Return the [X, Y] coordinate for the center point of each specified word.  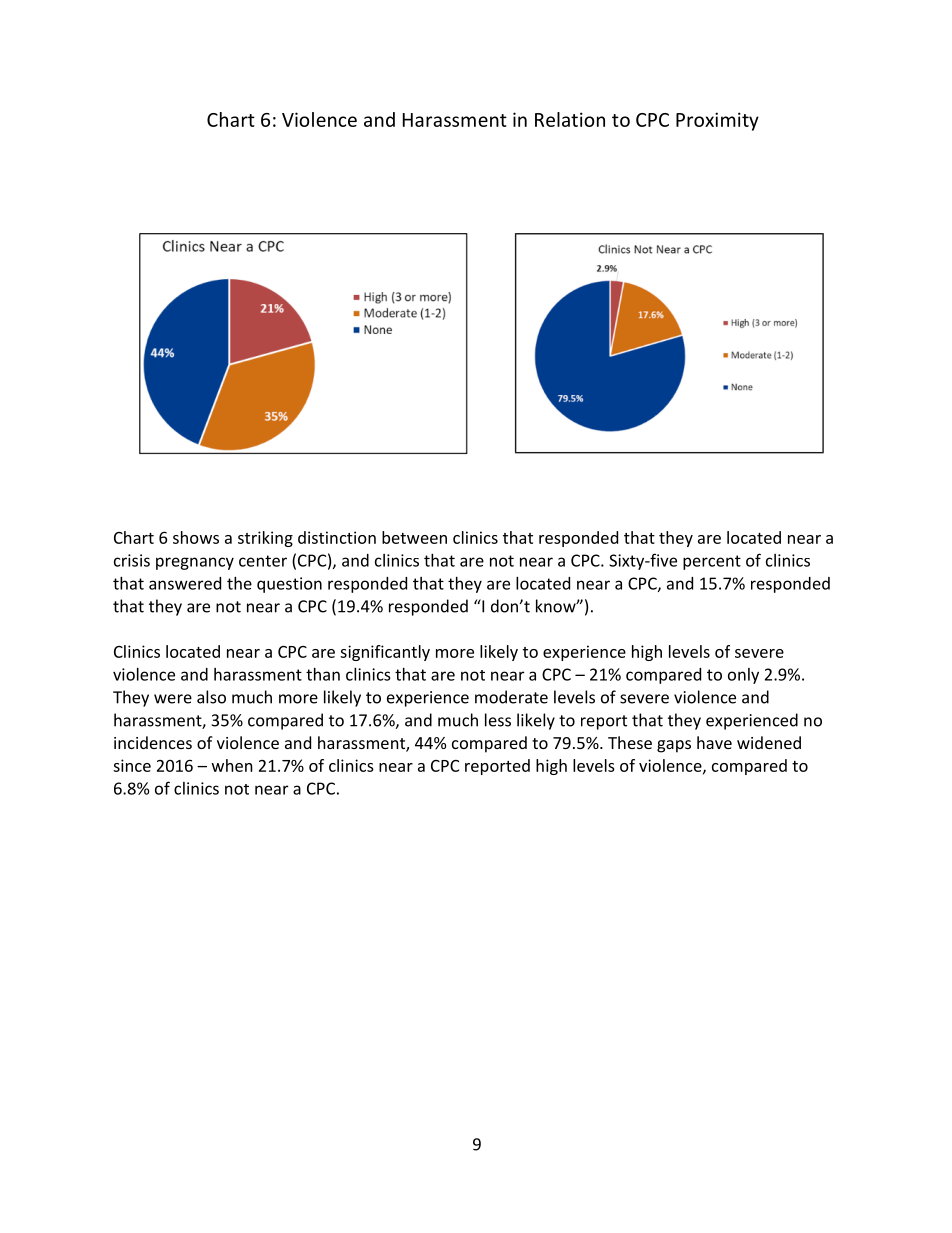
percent [712, 562]
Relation [570, 119]
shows [196, 537]
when [232, 765]
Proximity [717, 121]
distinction [337, 537]
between [414, 537]
